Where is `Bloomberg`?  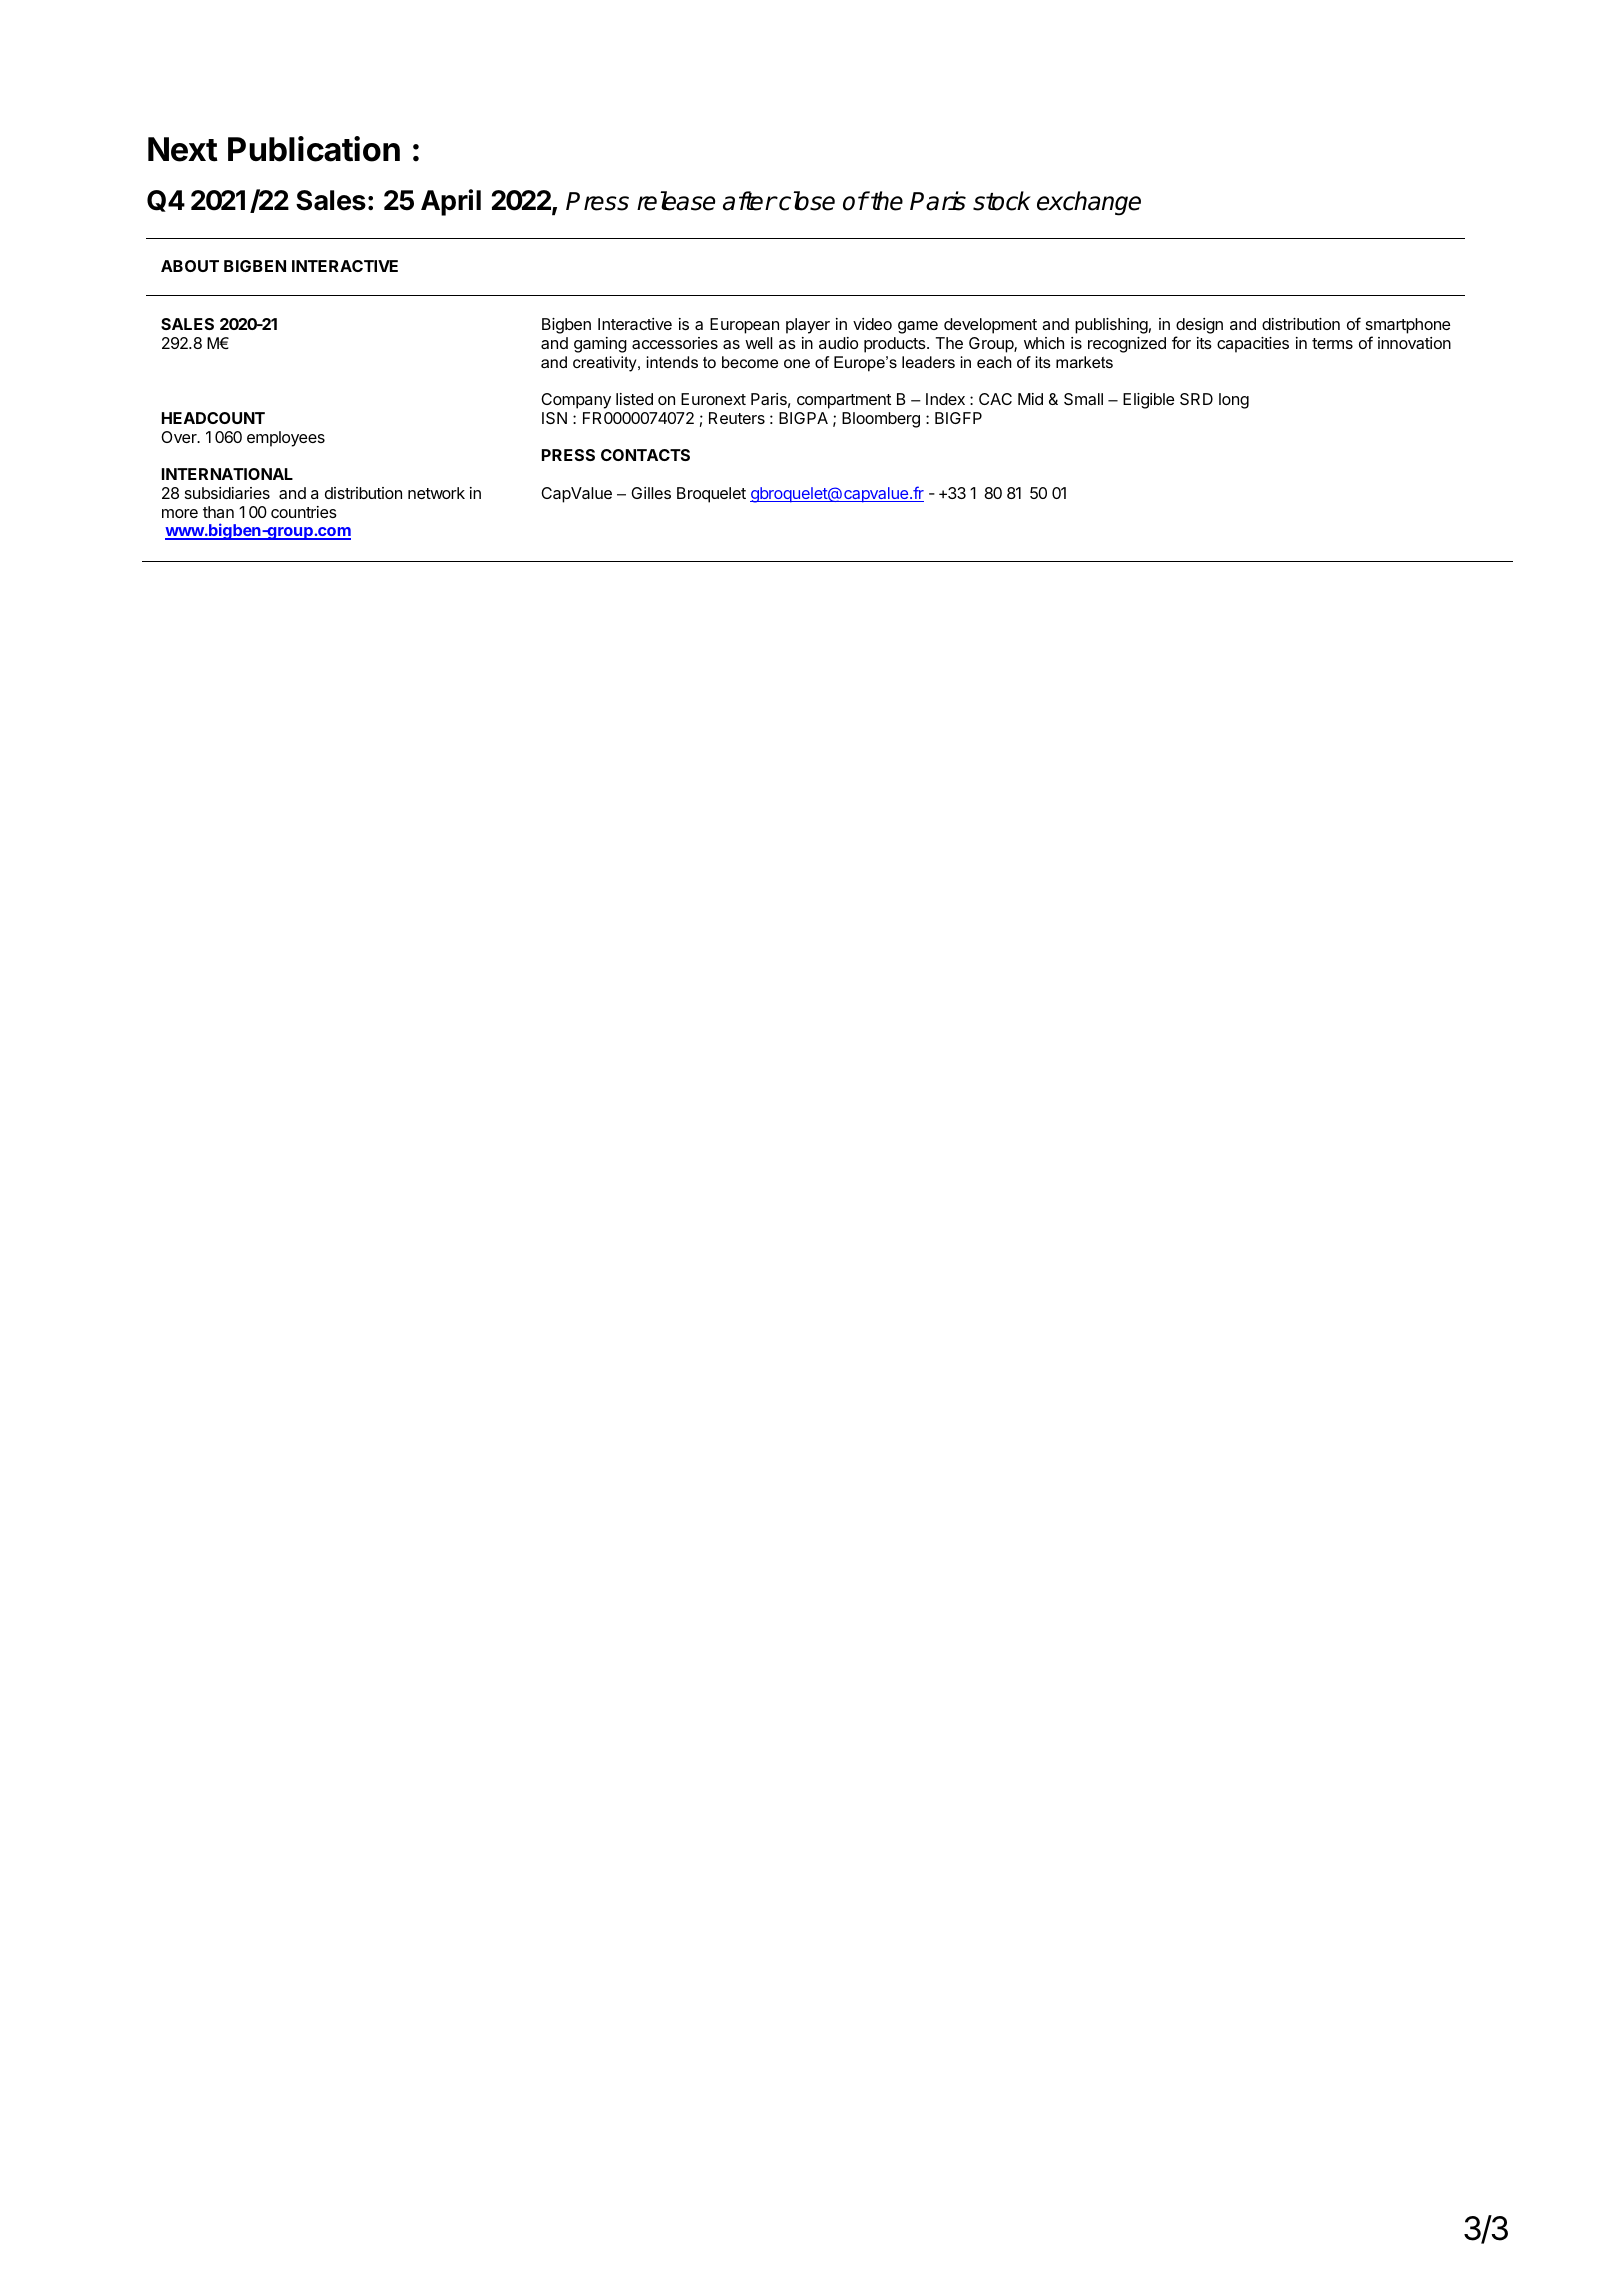
Bloomberg is located at coordinates (881, 420).
